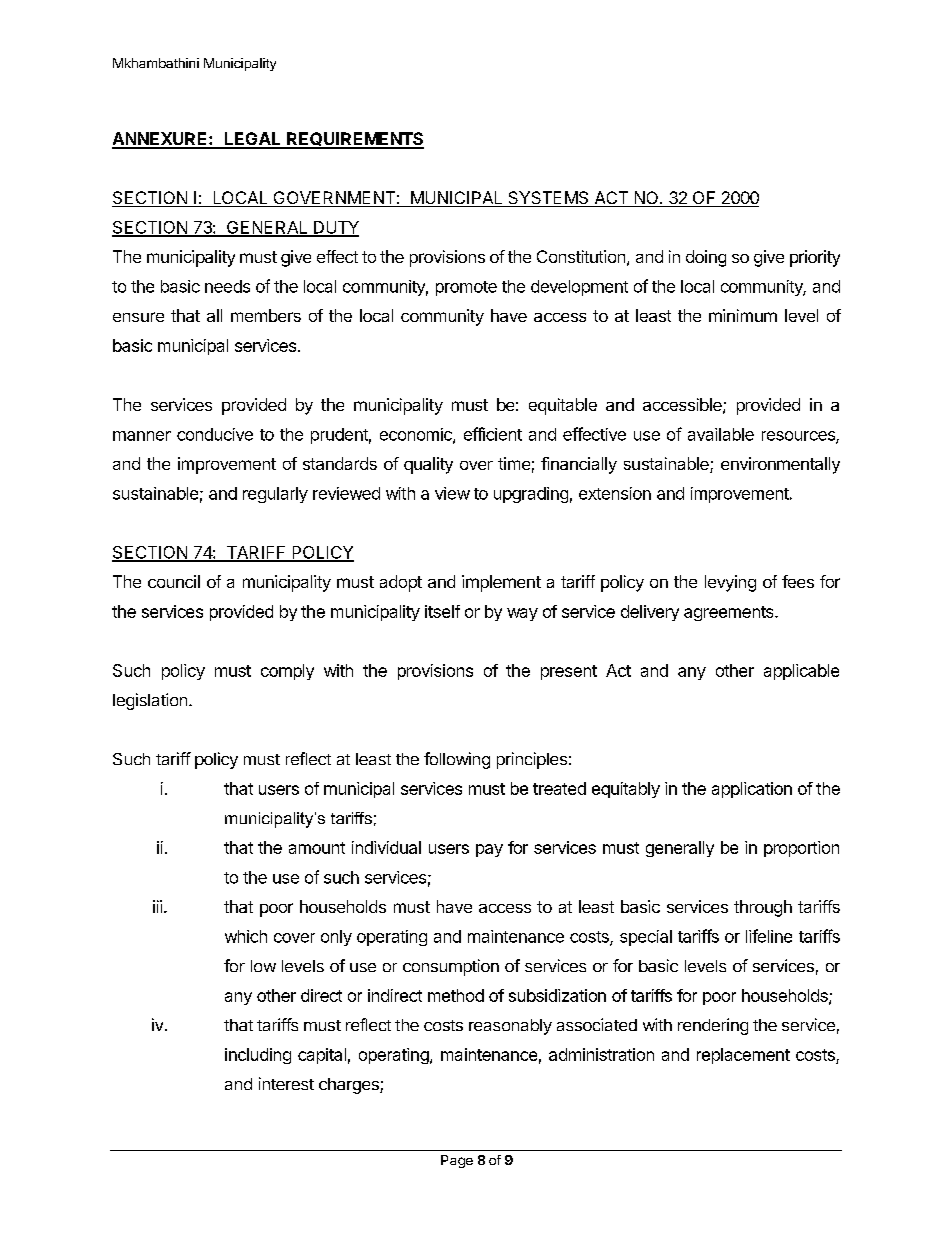 This screenshot has width=952, height=1233. I want to click on application, so click(752, 790).
